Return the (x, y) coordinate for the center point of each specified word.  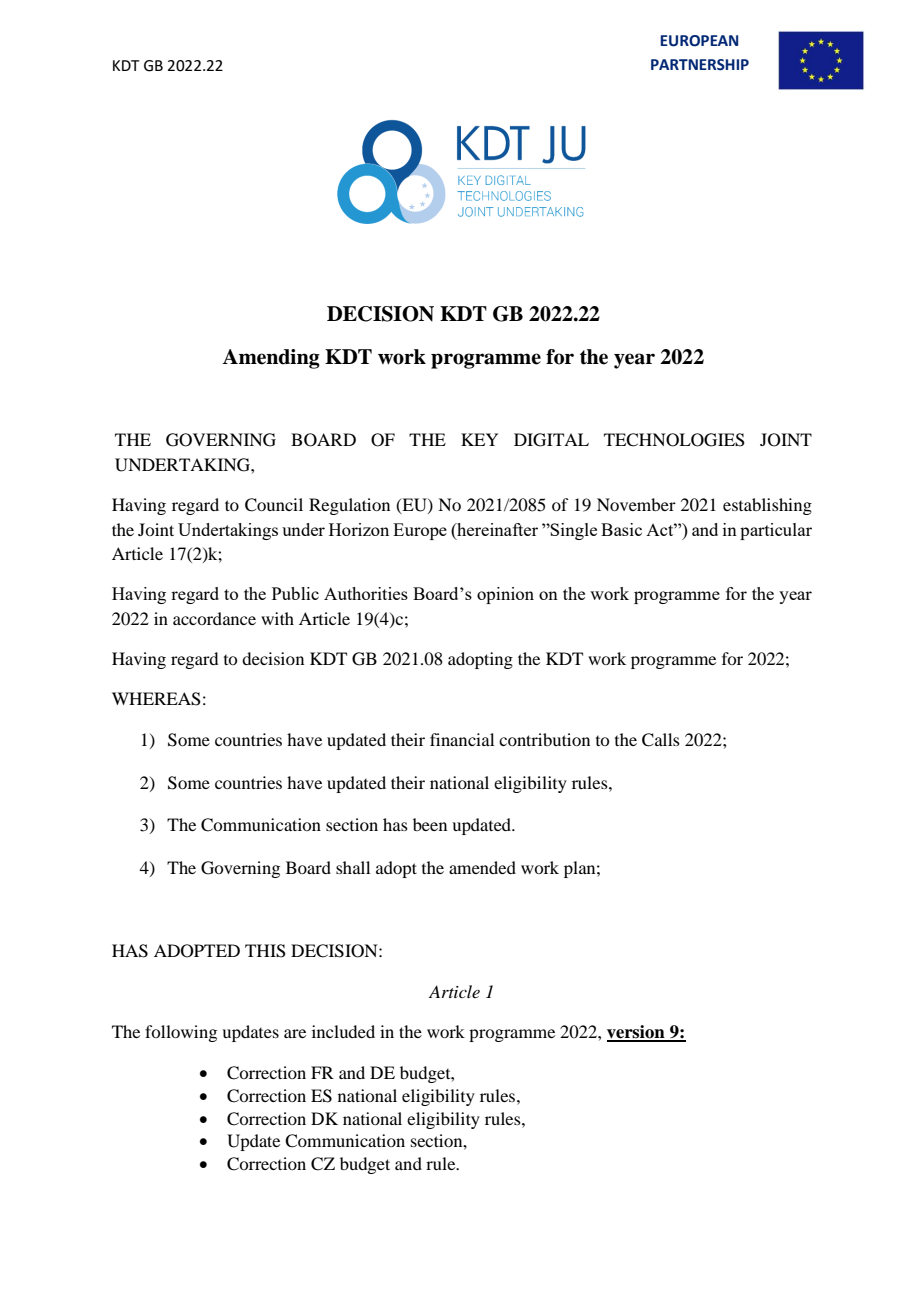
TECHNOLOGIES (674, 440)
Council (274, 505)
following (181, 1033)
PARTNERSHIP (700, 65)
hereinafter (496, 529)
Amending (271, 359)
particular (776, 531)
